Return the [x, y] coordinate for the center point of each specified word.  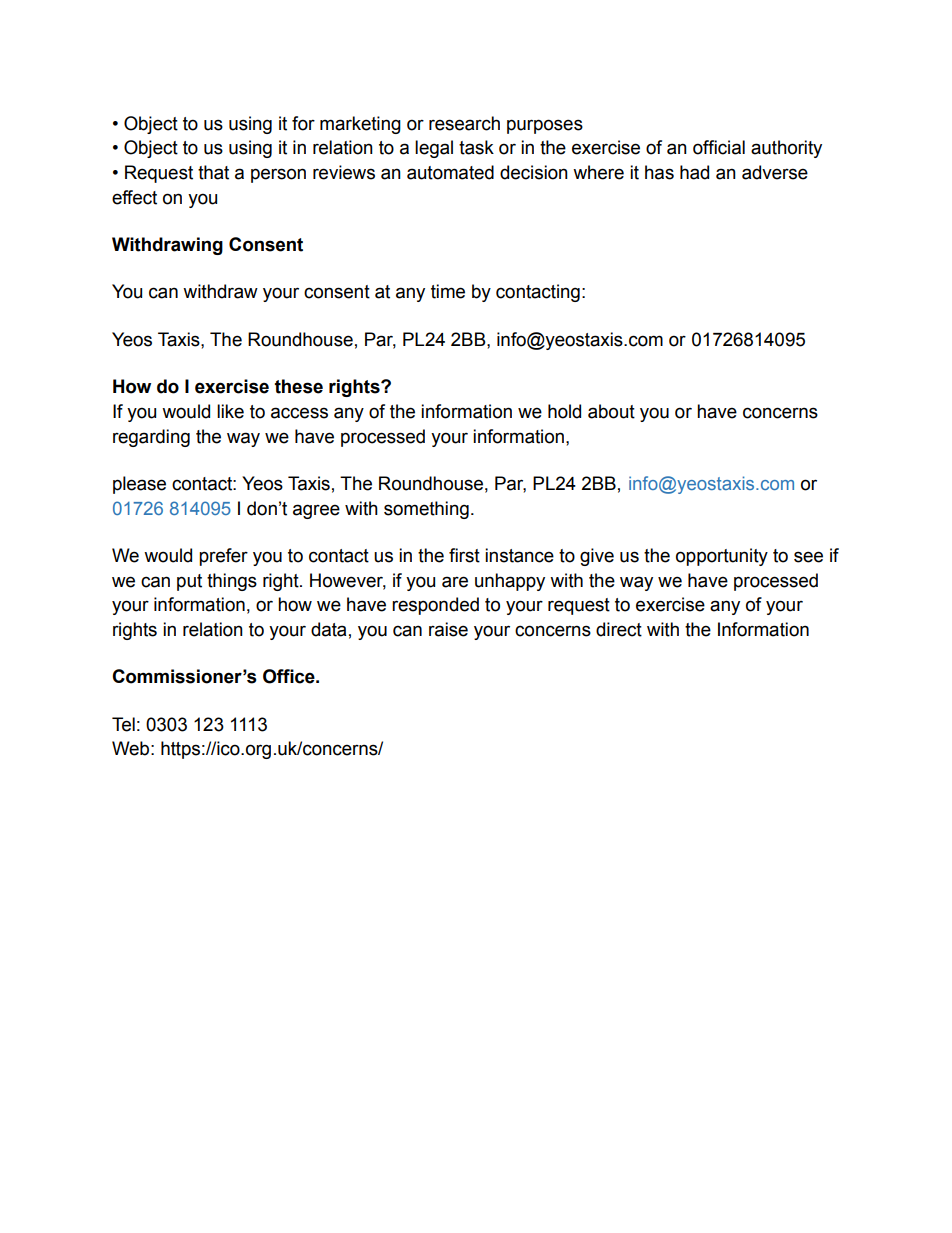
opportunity [722, 557]
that [213, 172]
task [476, 147]
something [426, 510]
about [611, 411]
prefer [223, 557]
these [299, 386]
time [448, 291]
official [719, 147]
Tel [123, 724]
